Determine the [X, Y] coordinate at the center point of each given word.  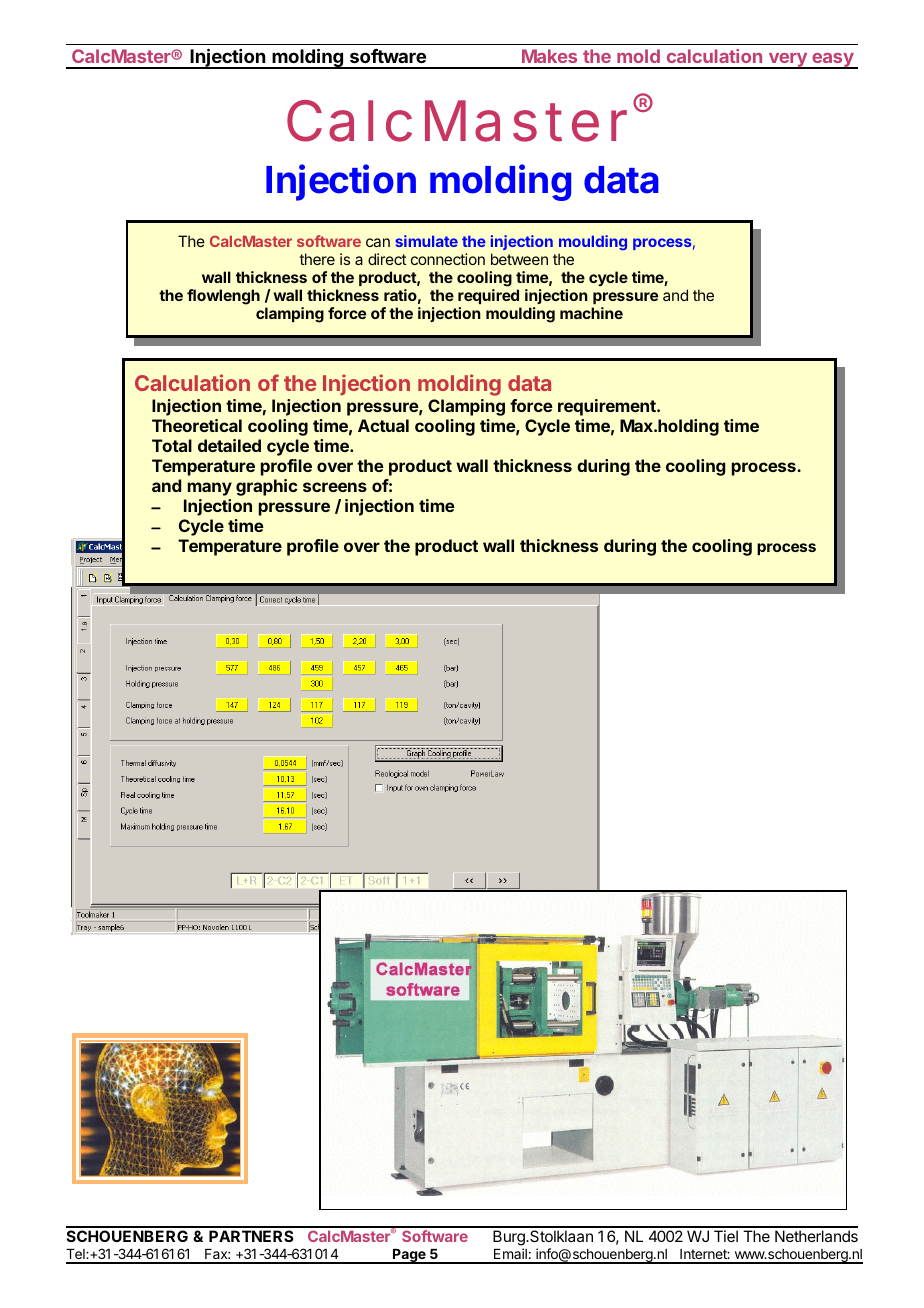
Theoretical [197, 425]
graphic [267, 487]
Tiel [726, 1236]
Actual [383, 425]
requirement [608, 407]
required [488, 296]
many [210, 489]
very [787, 61]
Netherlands [816, 1236]
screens [335, 487]
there [317, 259]
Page [409, 1256]
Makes [549, 56]
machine [591, 313]
